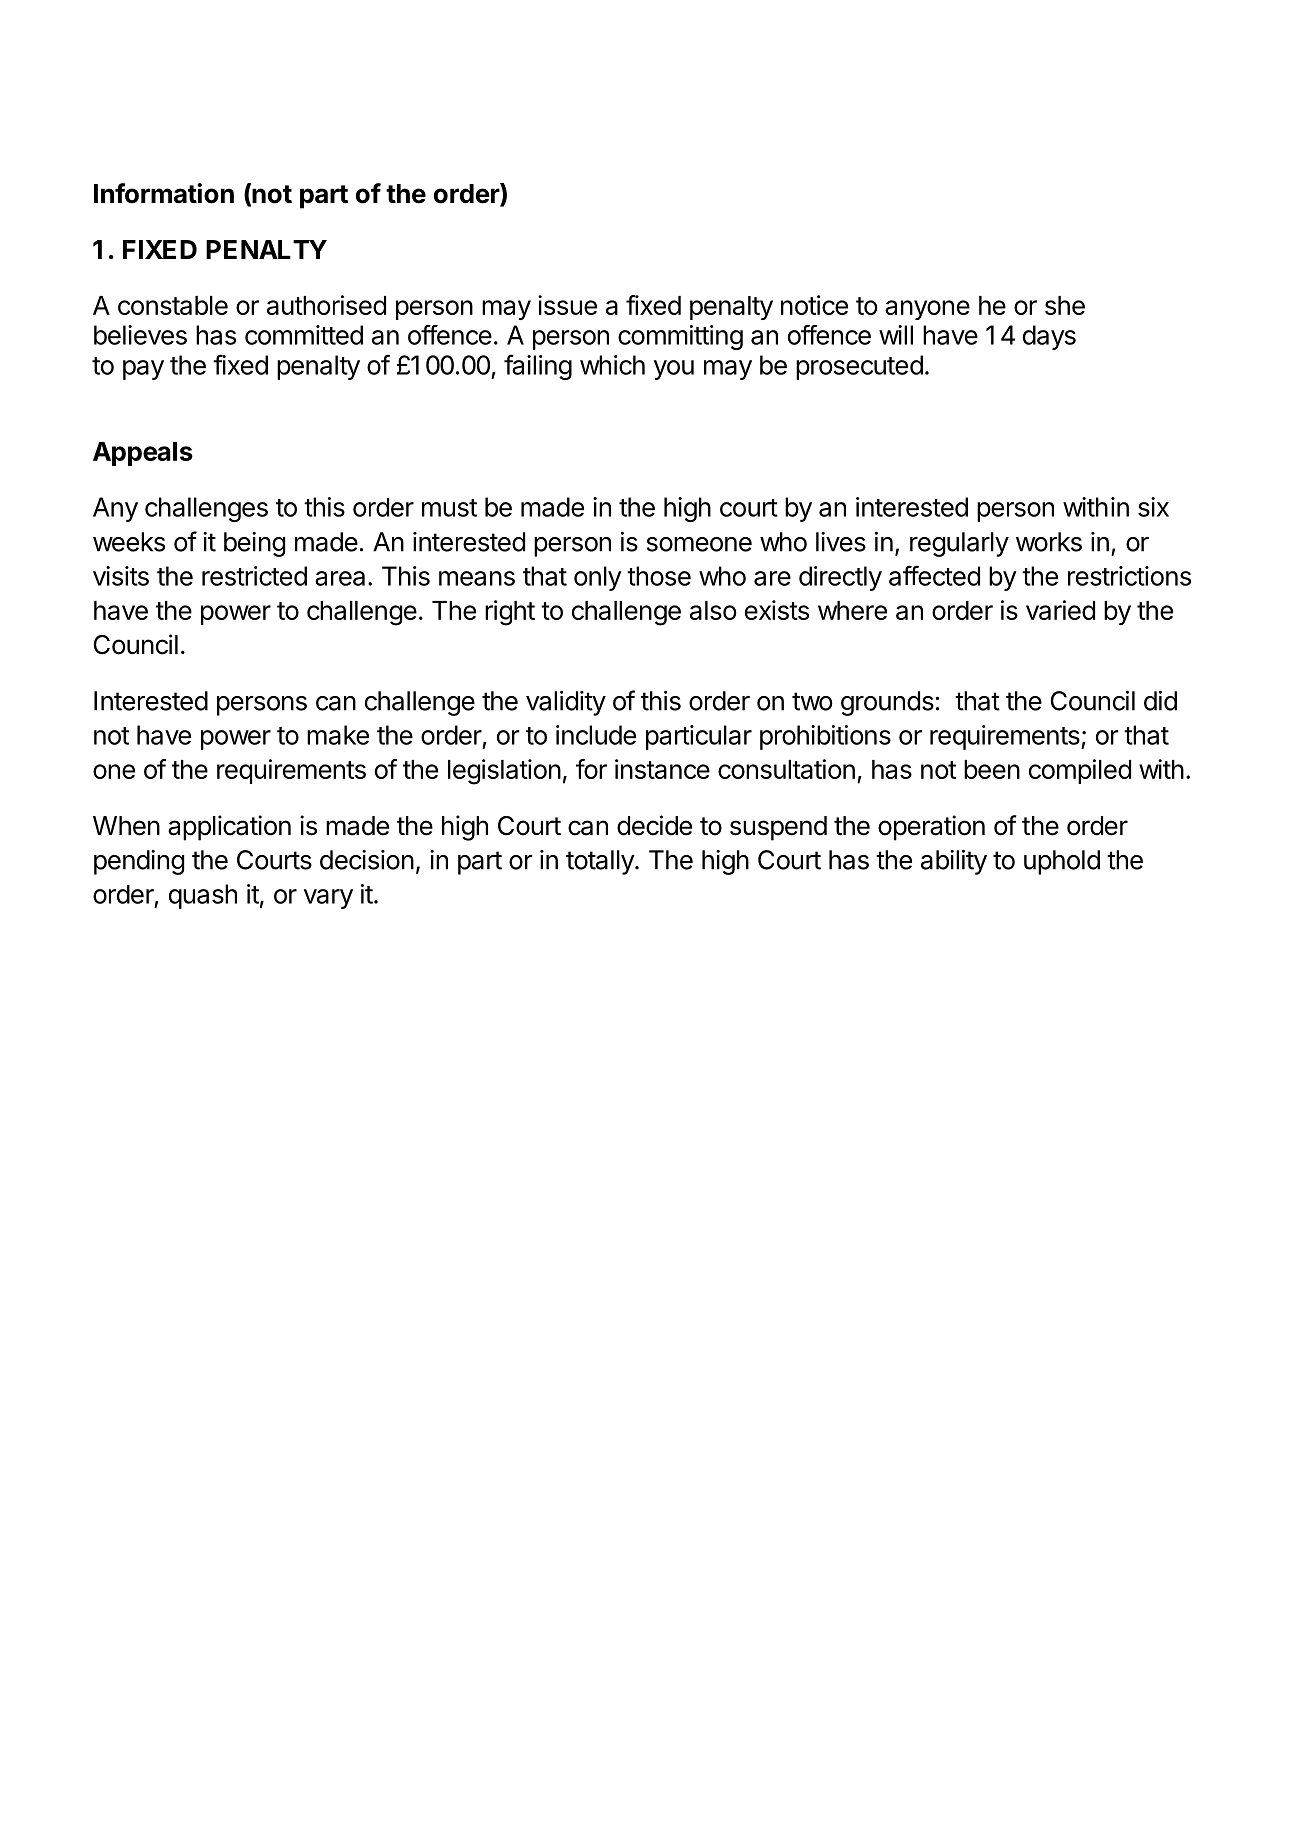  What do you see at coordinates (699, 544) in the image?
I see `someone` at bounding box center [699, 544].
